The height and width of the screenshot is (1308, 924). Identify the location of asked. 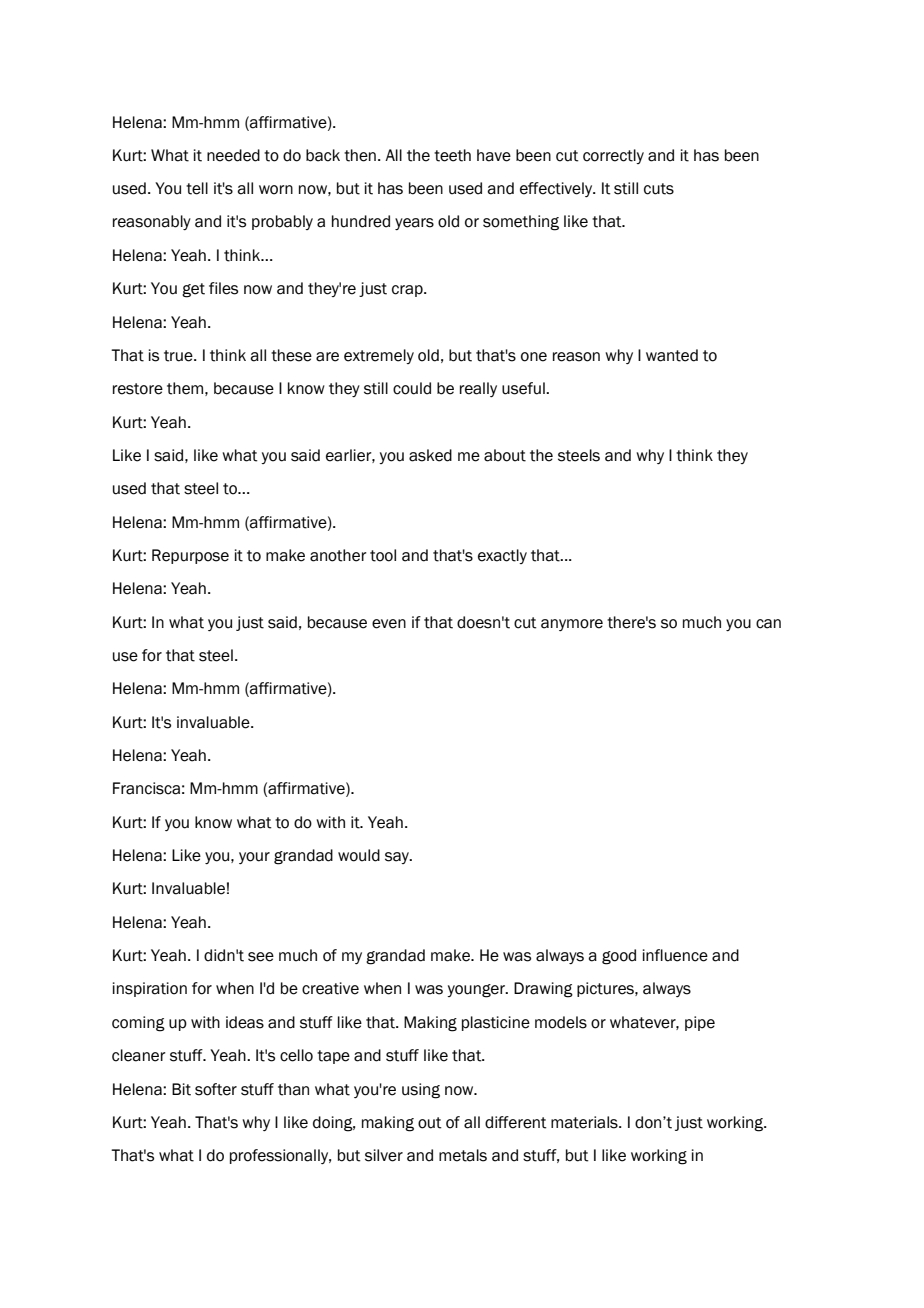
(430, 455).
